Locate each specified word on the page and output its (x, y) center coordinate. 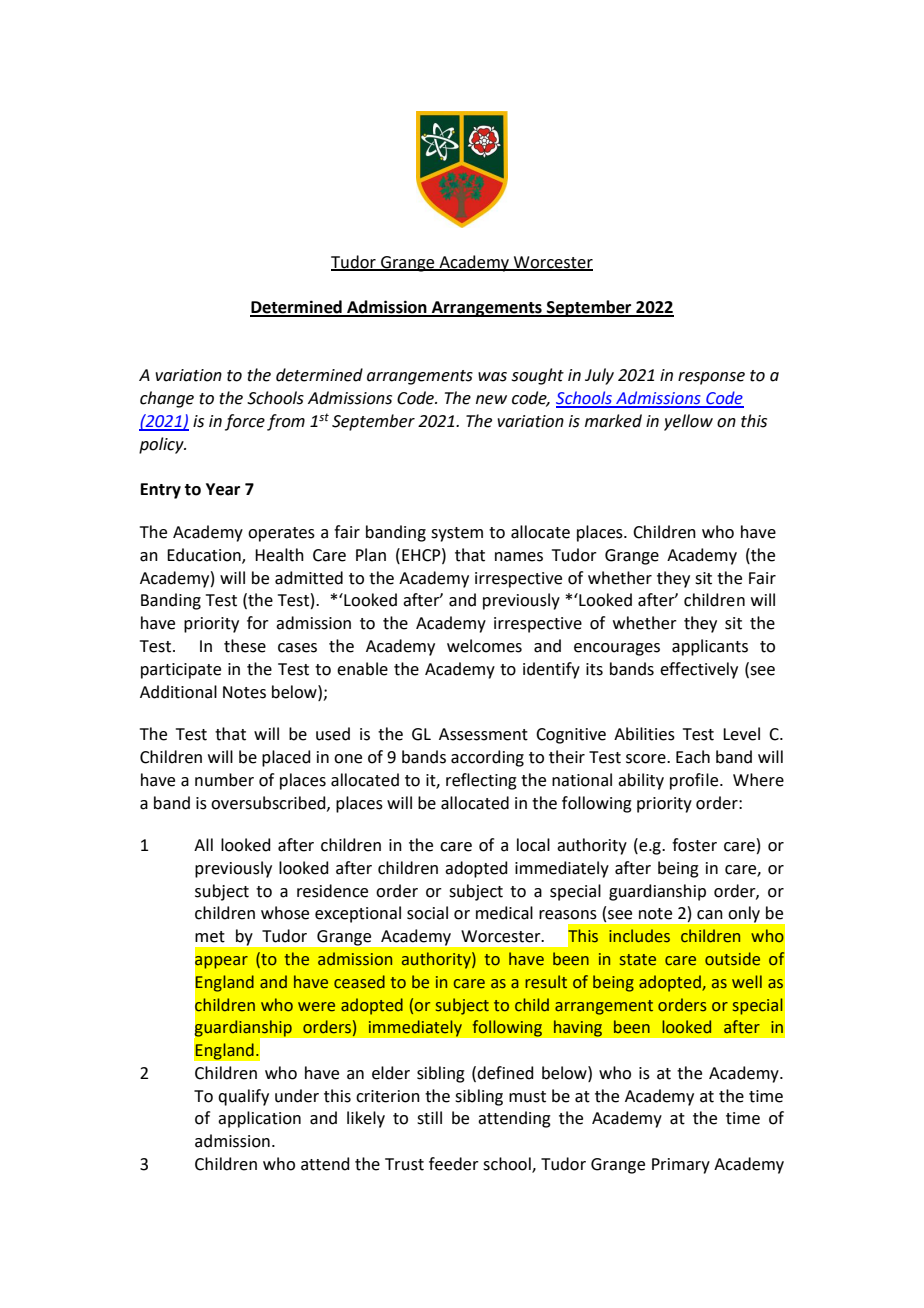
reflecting (481, 781)
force (245, 422)
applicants (710, 647)
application (259, 1119)
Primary (681, 1166)
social (427, 913)
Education (205, 555)
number (224, 780)
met (210, 937)
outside (732, 959)
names (519, 557)
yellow (688, 422)
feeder (454, 1164)
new (491, 400)
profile (695, 781)
